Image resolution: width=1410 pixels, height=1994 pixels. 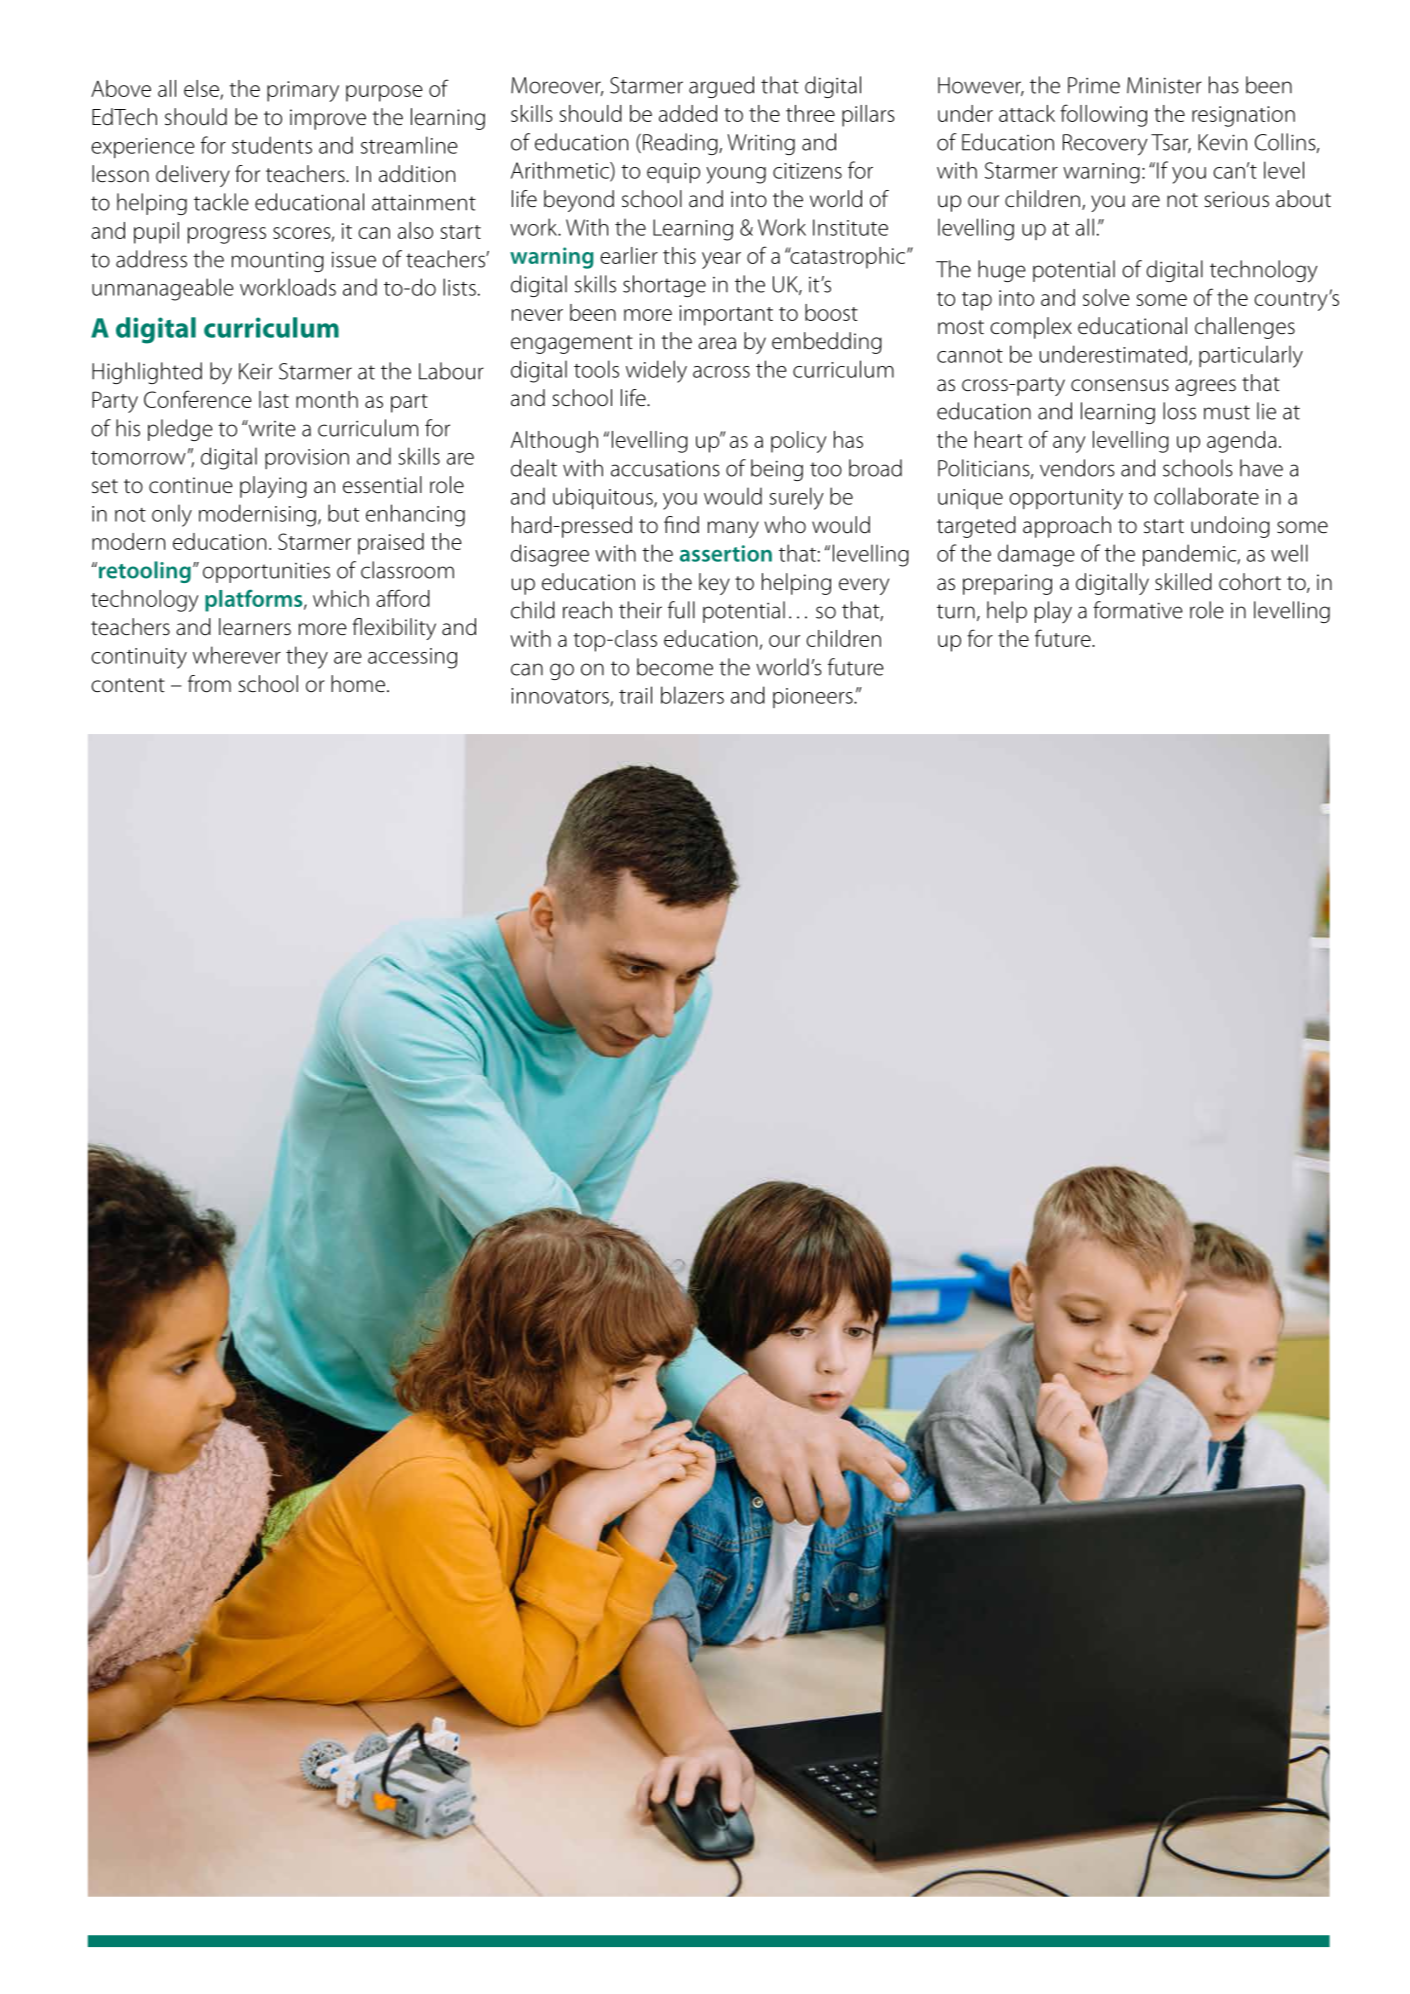 What do you see at coordinates (665, 468) in the screenshot?
I see `accusations` at bounding box center [665, 468].
